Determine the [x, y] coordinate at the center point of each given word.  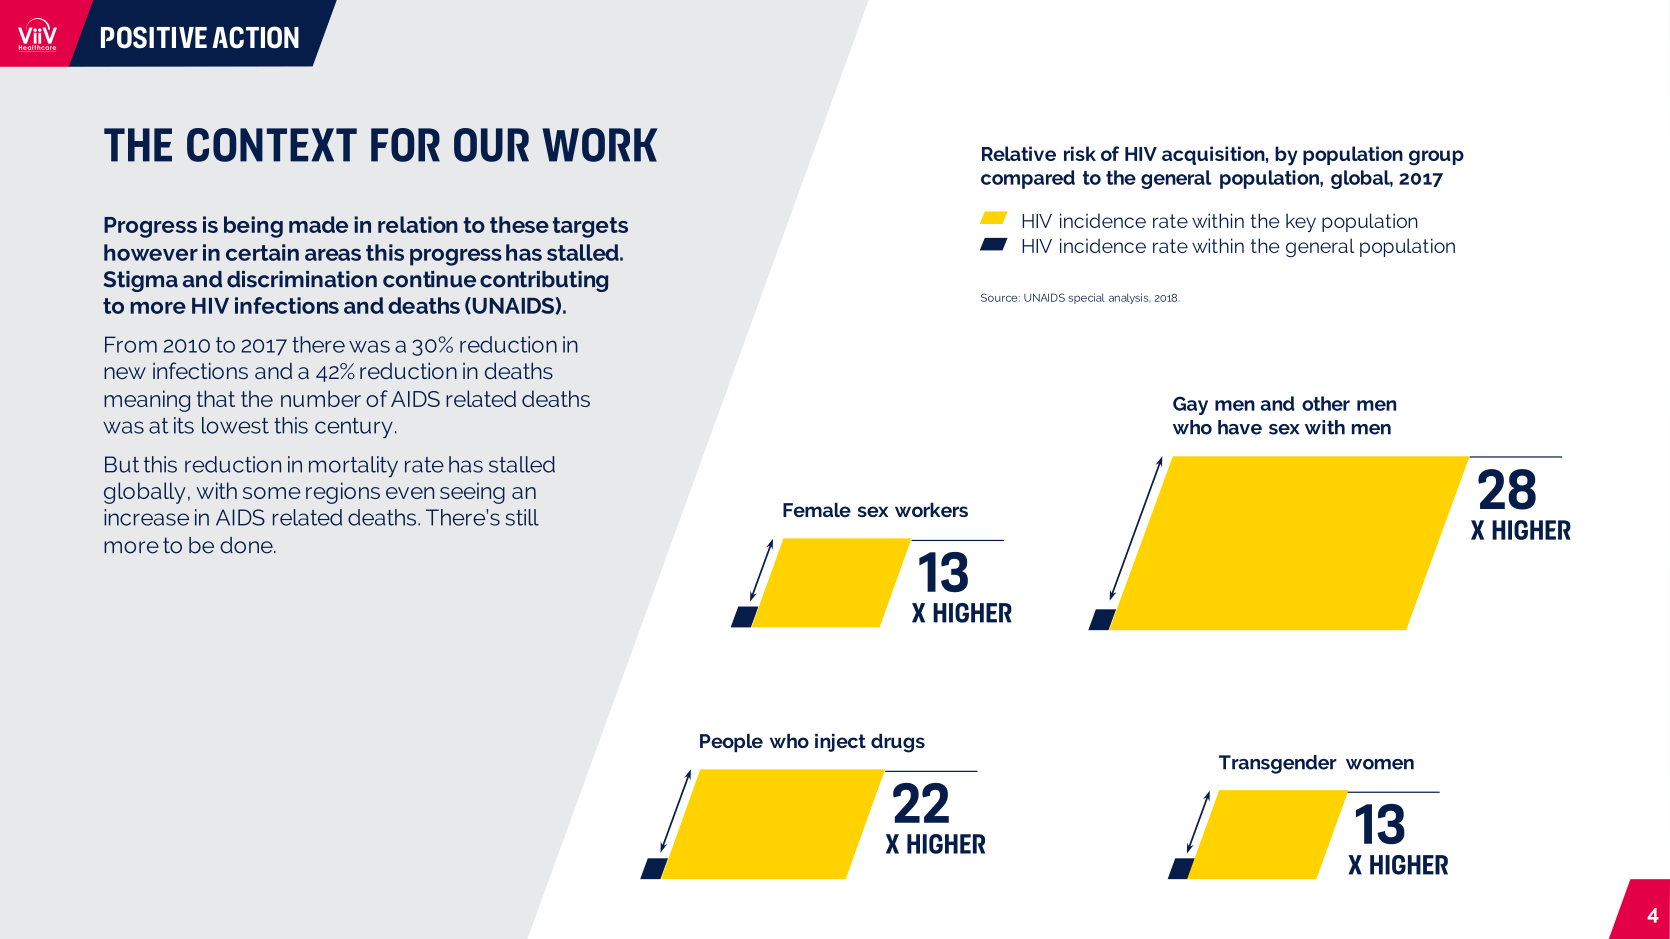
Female [817, 509]
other [1326, 403]
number [321, 398]
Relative [1019, 153]
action [255, 37]
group [1436, 157]
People [731, 743]
